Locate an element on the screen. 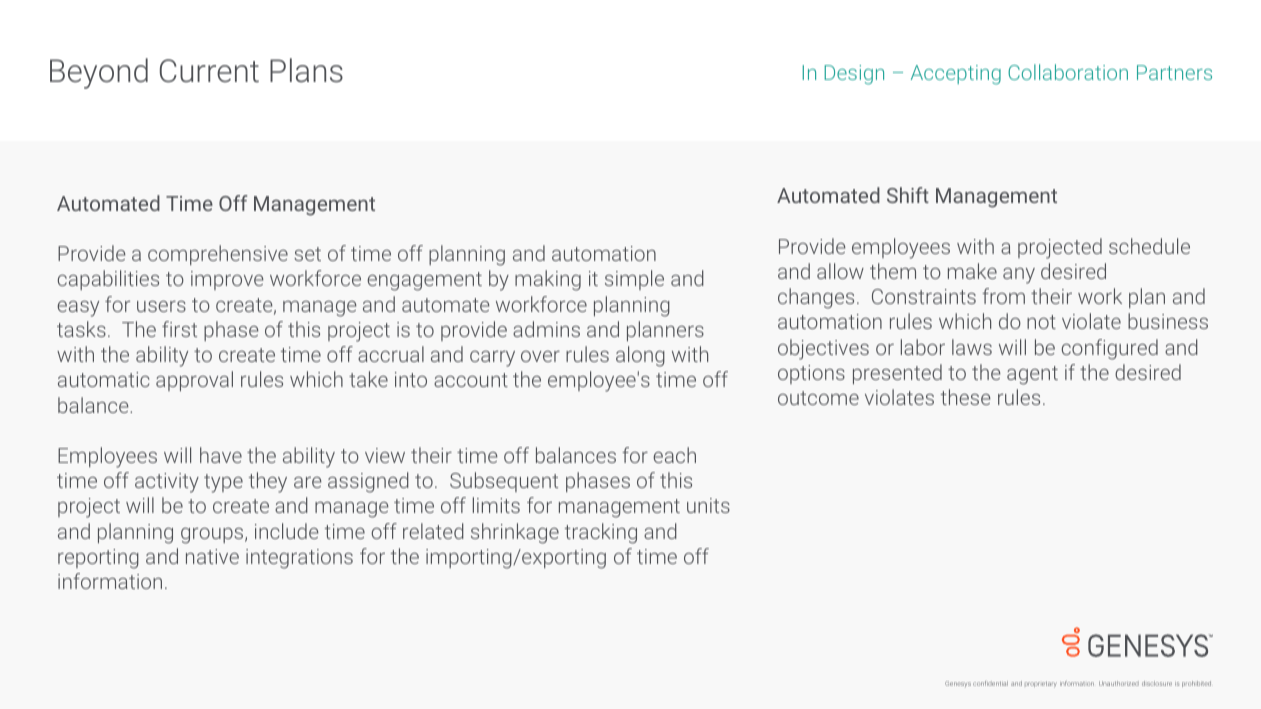  improve is located at coordinates (227, 280).
